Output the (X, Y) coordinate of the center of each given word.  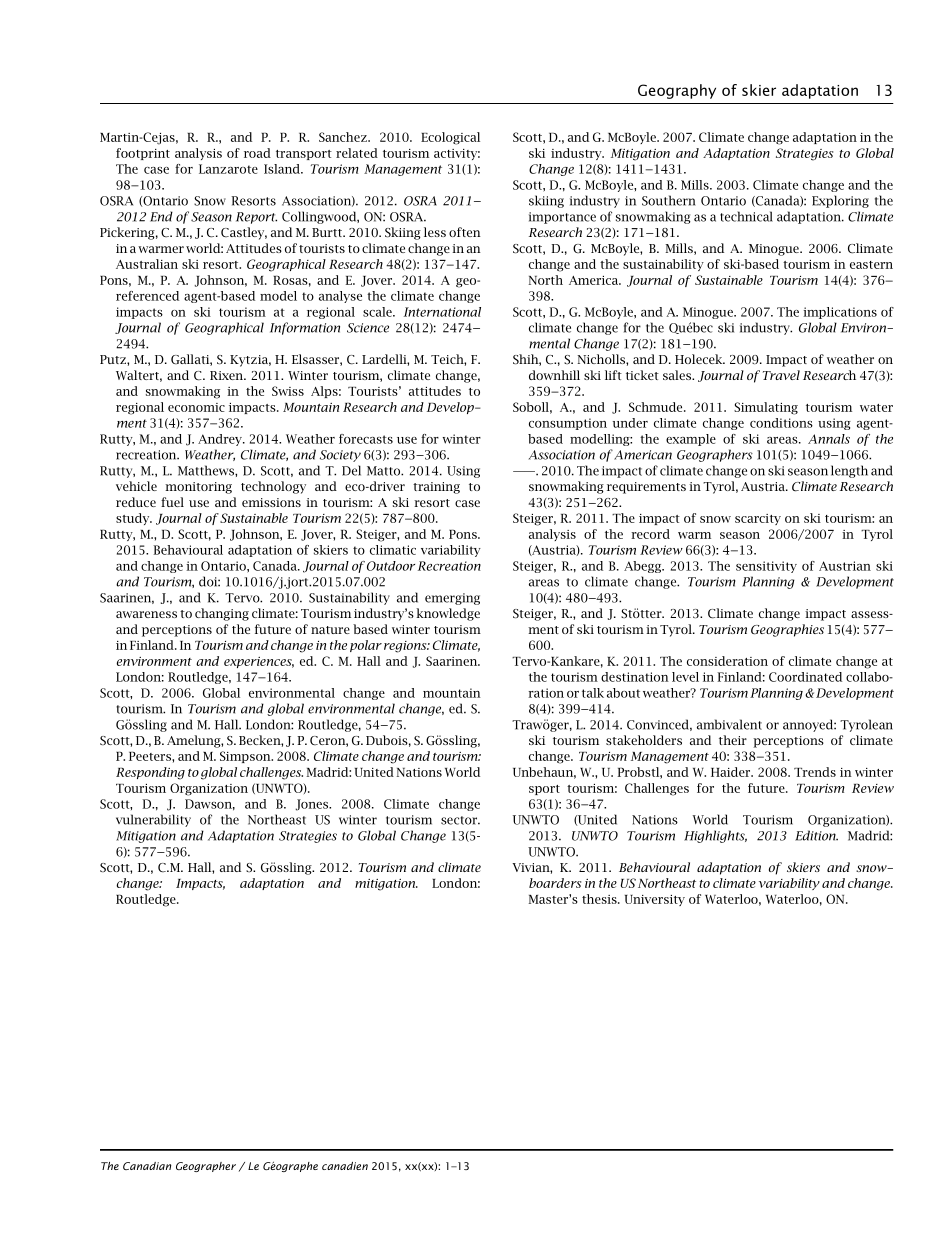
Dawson (210, 805)
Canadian (147, 1166)
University (655, 900)
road (257, 153)
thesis (600, 899)
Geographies (787, 630)
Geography (677, 91)
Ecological (450, 138)
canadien (345, 1166)
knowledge (448, 614)
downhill (554, 375)
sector (460, 820)
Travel (781, 375)
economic (196, 407)
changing (222, 614)
